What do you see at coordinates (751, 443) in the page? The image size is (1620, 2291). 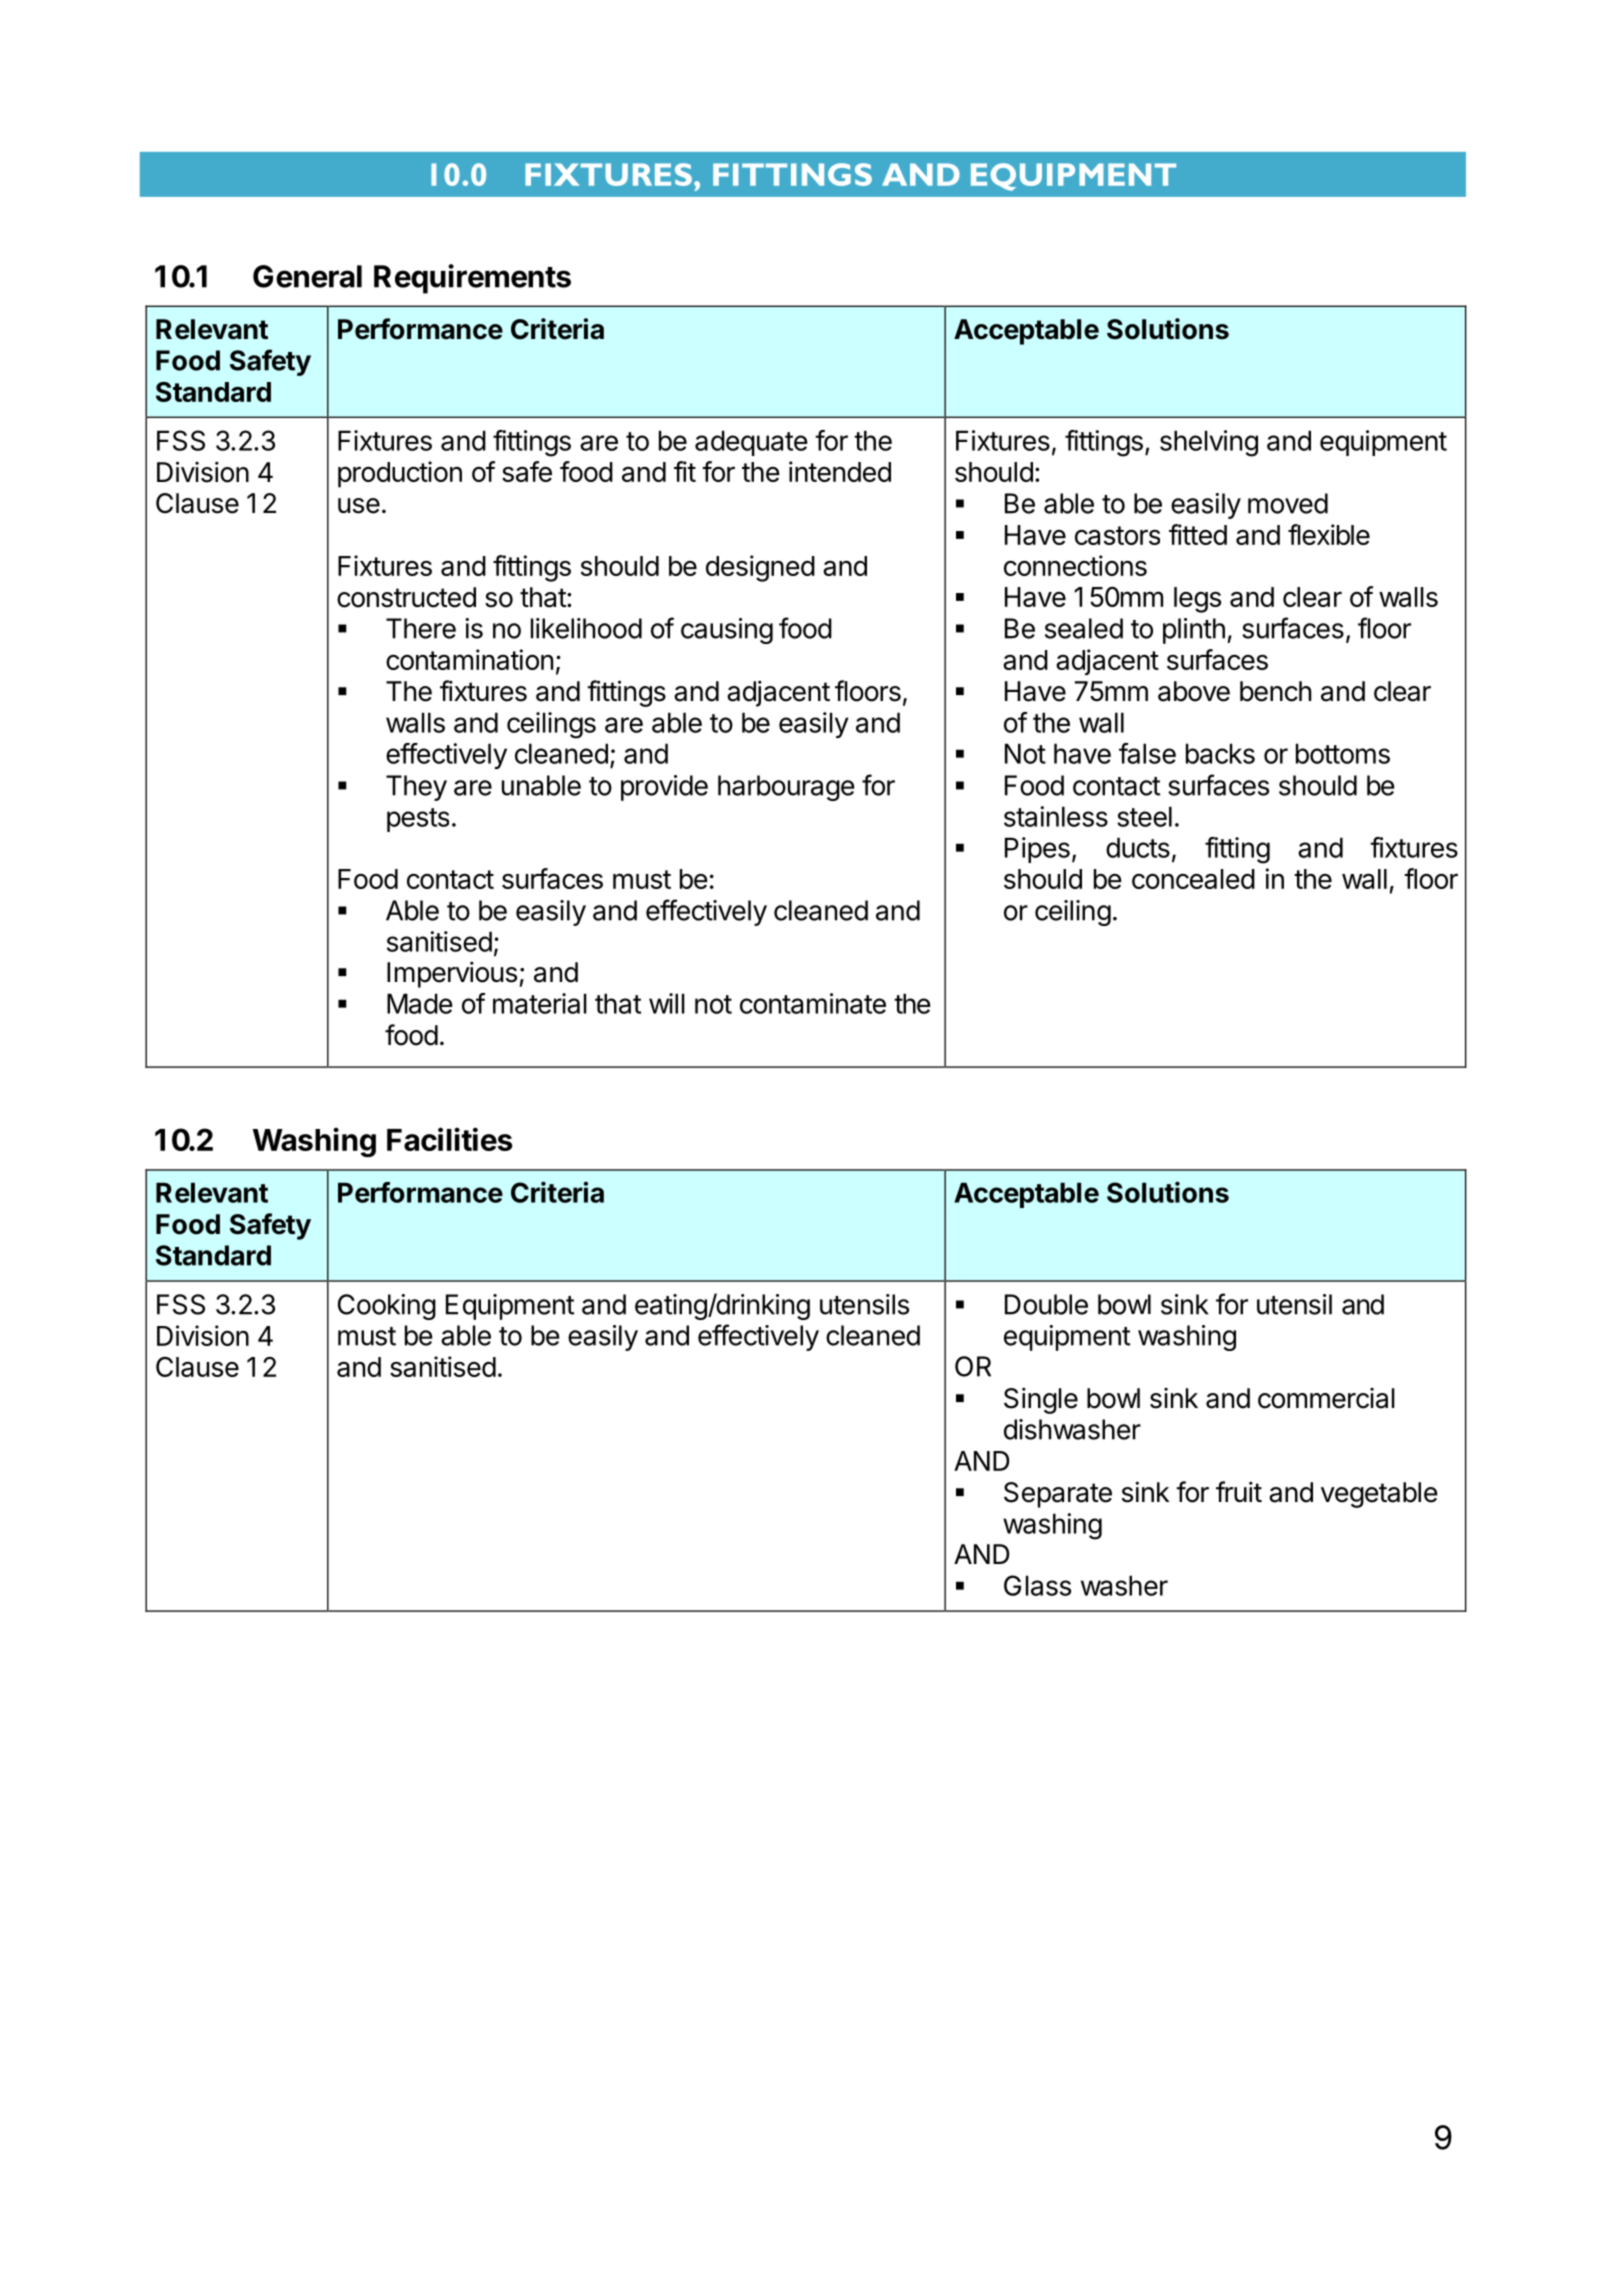 I see `adequate` at bounding box center [751, 443].
